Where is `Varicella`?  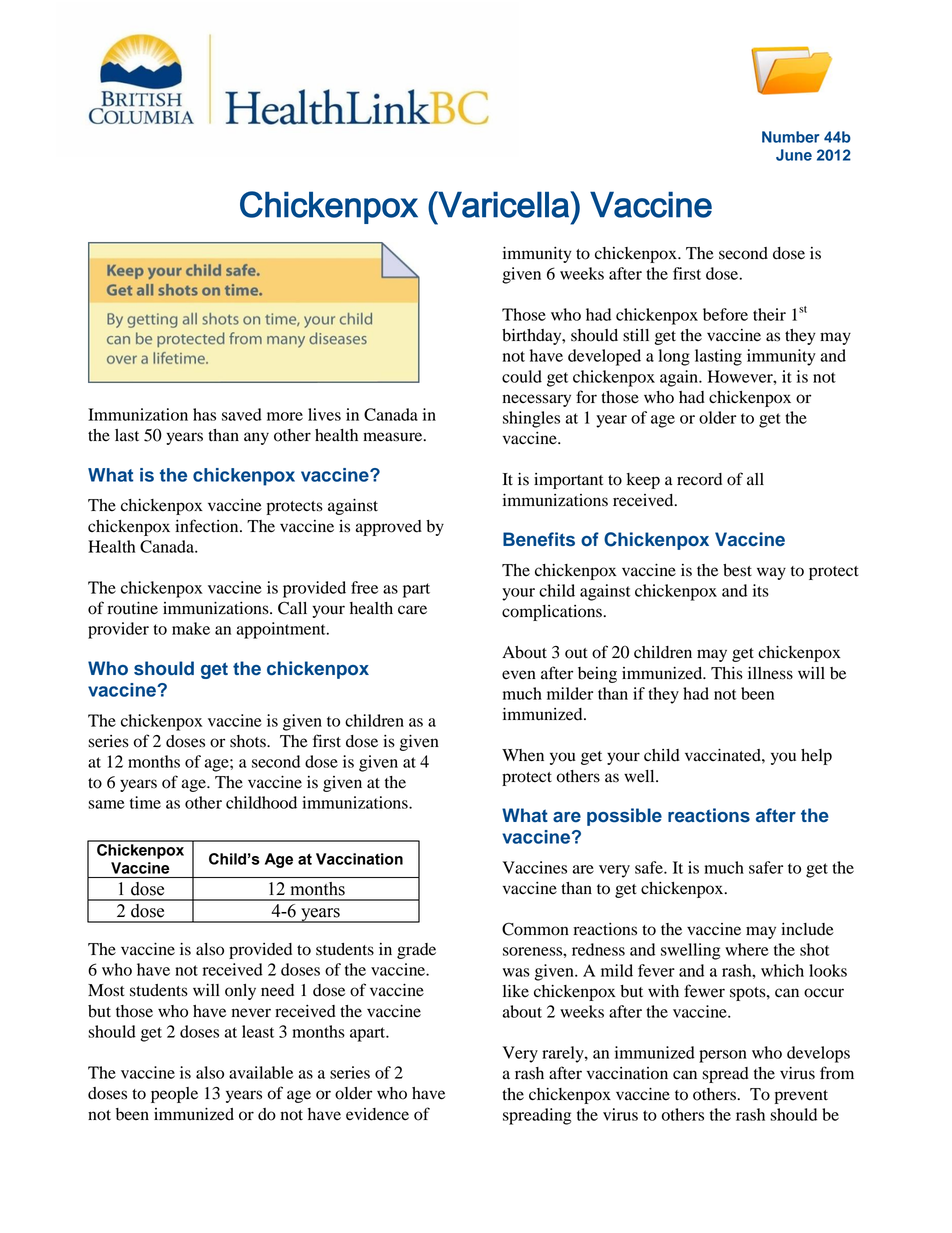 Varicella is located at coordinates (503, 204).
